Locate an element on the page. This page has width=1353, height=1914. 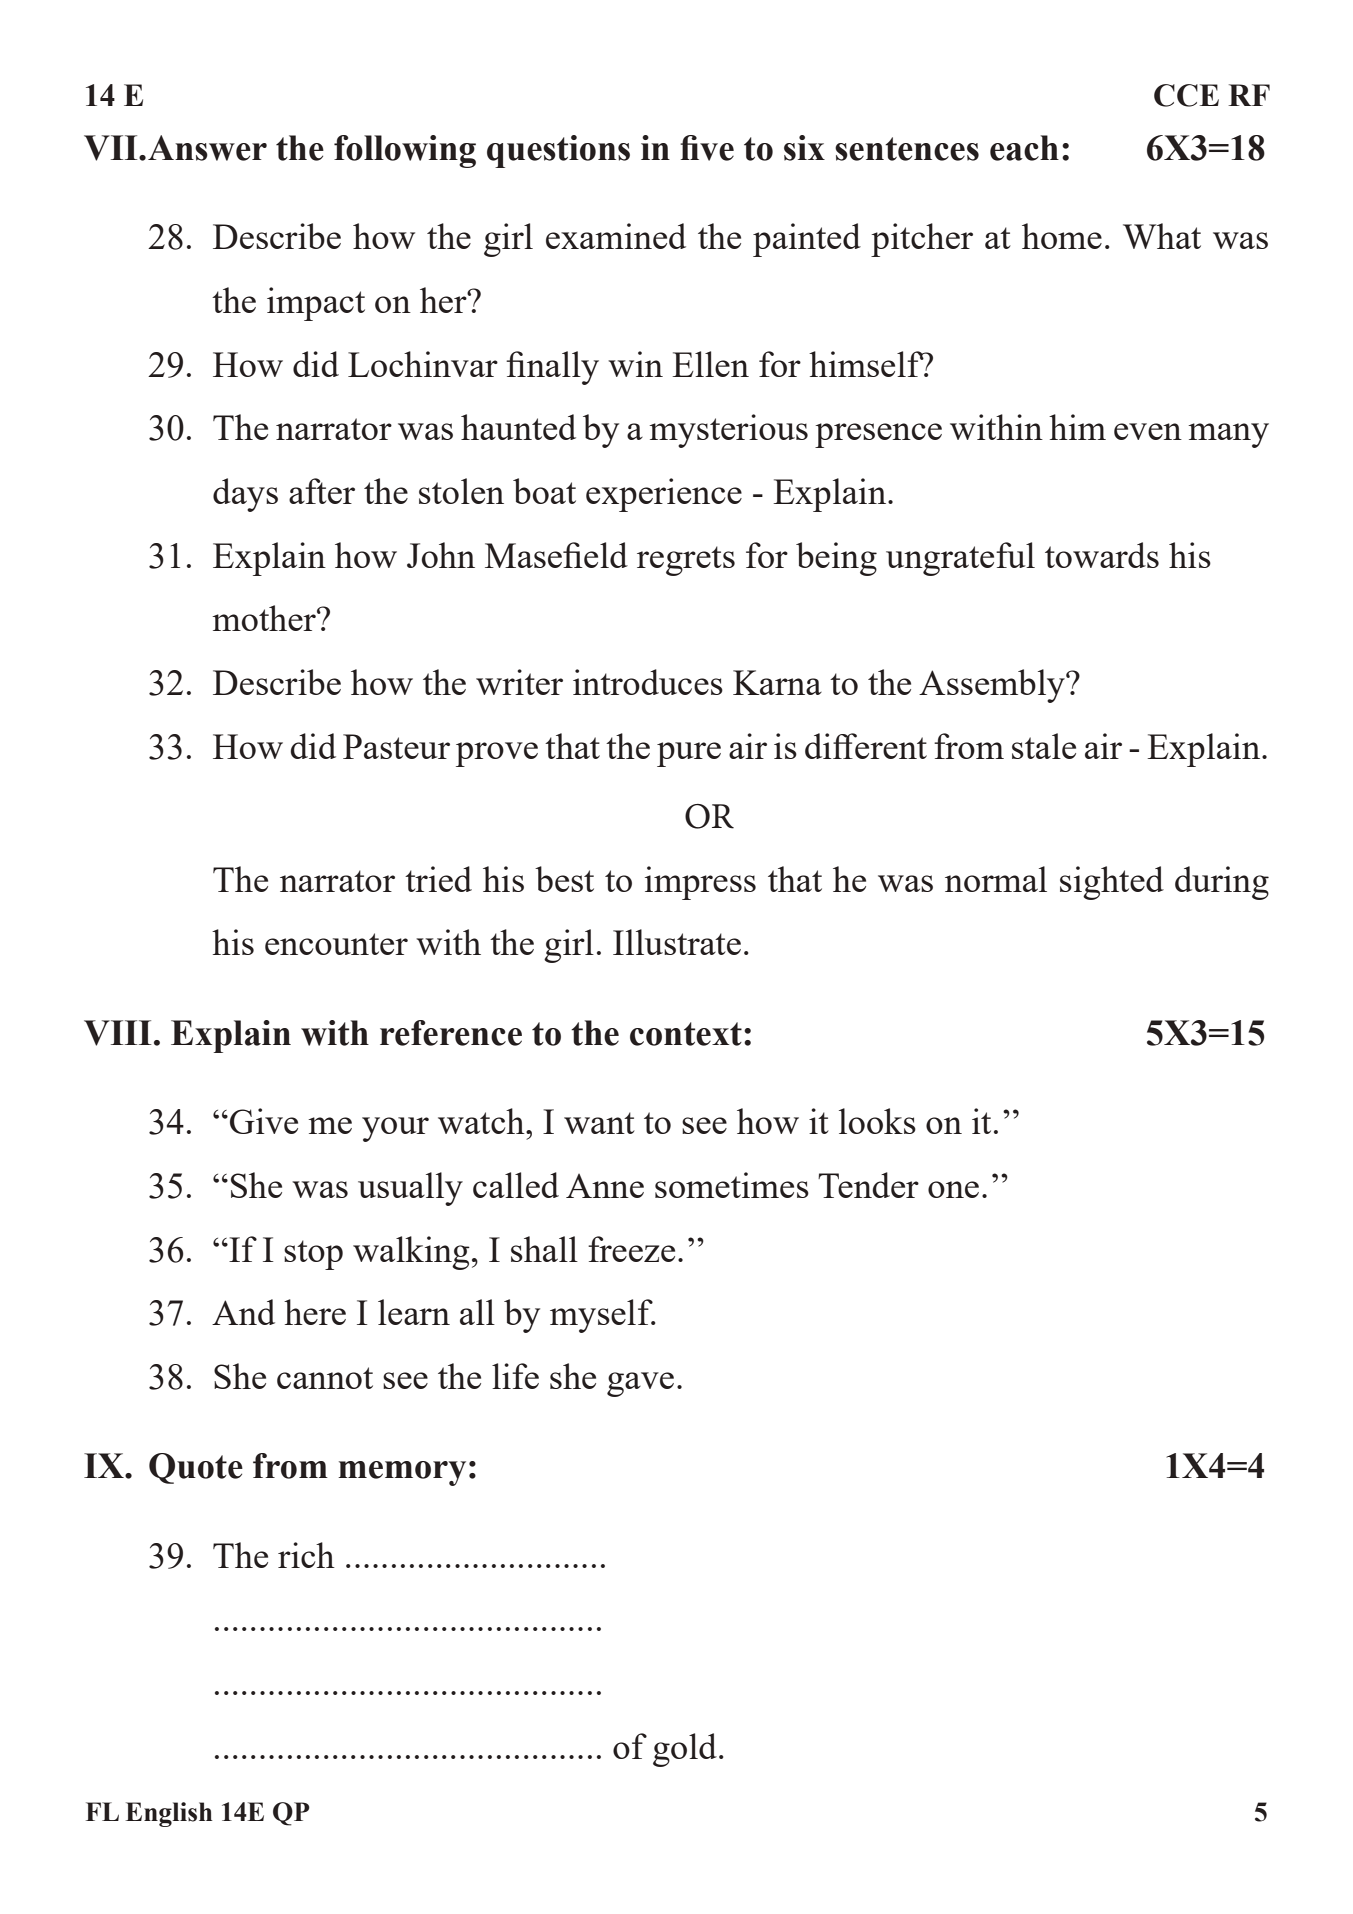
five is located at coordinates (707, 148).
